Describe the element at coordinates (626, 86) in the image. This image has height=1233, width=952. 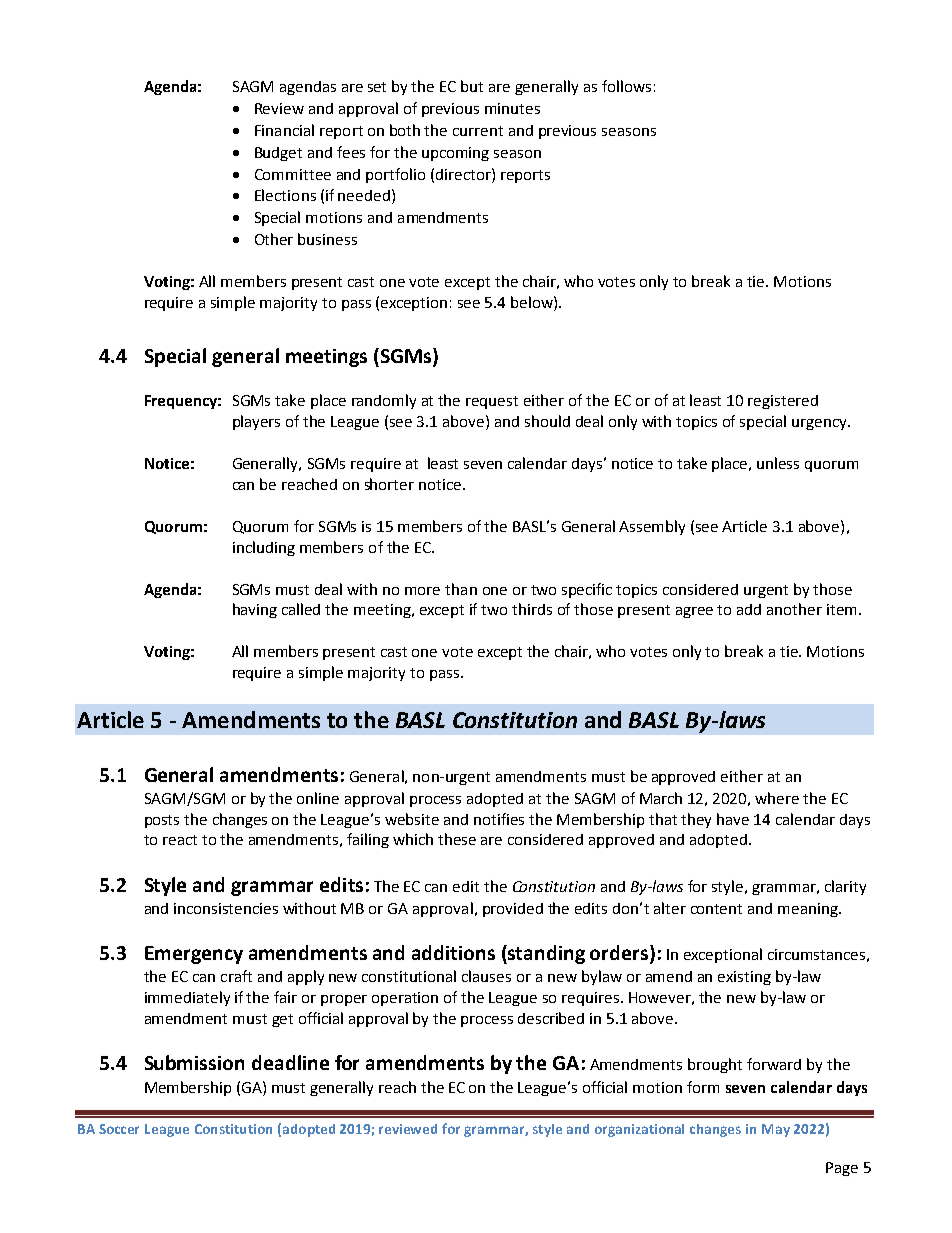
I see `follows` at that location.
